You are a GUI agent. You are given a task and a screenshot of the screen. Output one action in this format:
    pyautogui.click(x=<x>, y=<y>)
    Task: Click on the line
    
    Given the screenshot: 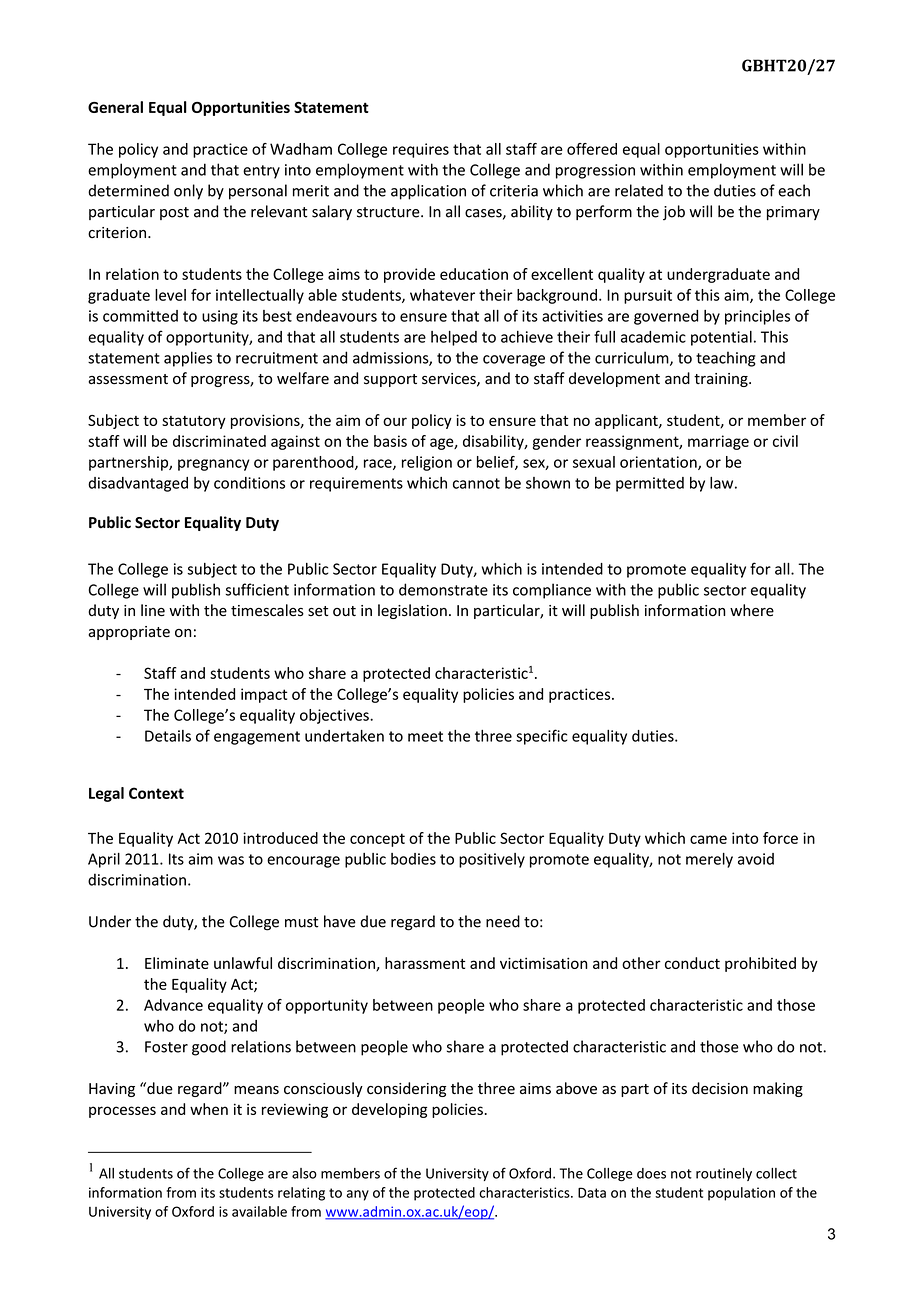 What is the action you would take?
    pyautogui.click(x=153, y=610)
